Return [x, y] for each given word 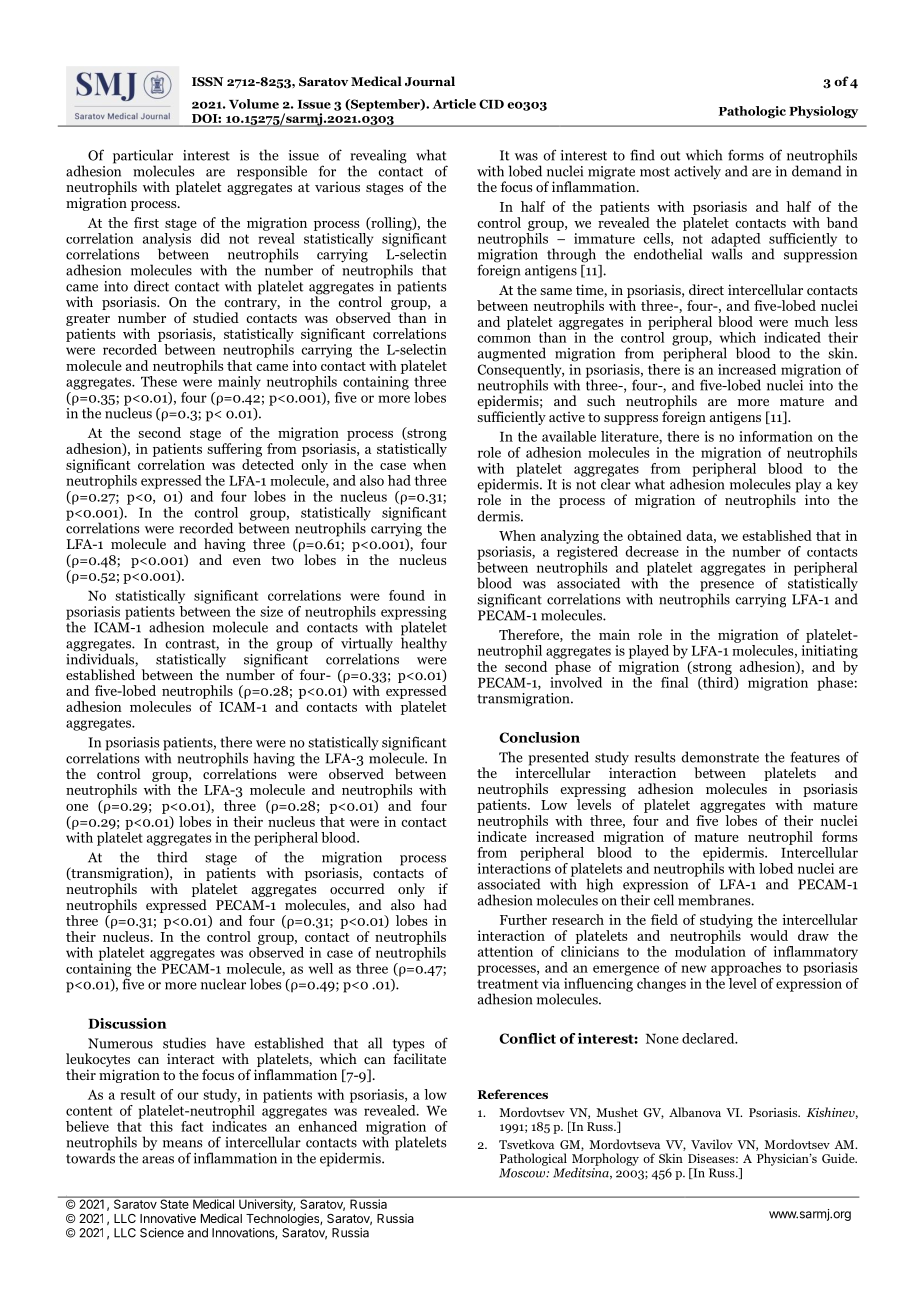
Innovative [168, 1218]
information [776, 436]
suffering [234, 450]
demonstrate [720, 757]
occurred [357, 888]
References [513, 1094]
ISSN [207, 81]
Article [454, 104]
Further [523, 919]
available [569, 436]
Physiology [823, 112]
